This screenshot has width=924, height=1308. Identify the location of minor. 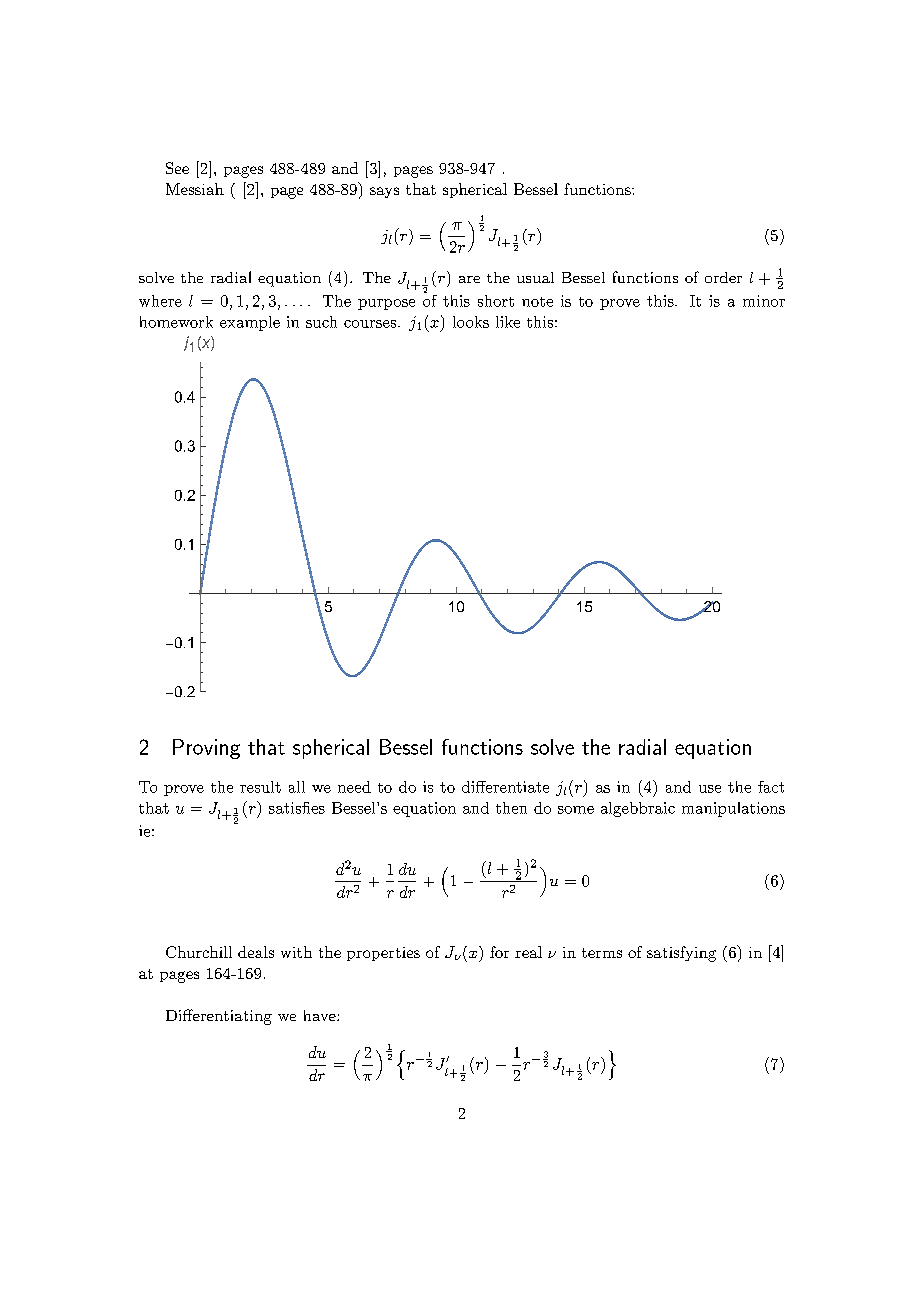
(764, 301).
